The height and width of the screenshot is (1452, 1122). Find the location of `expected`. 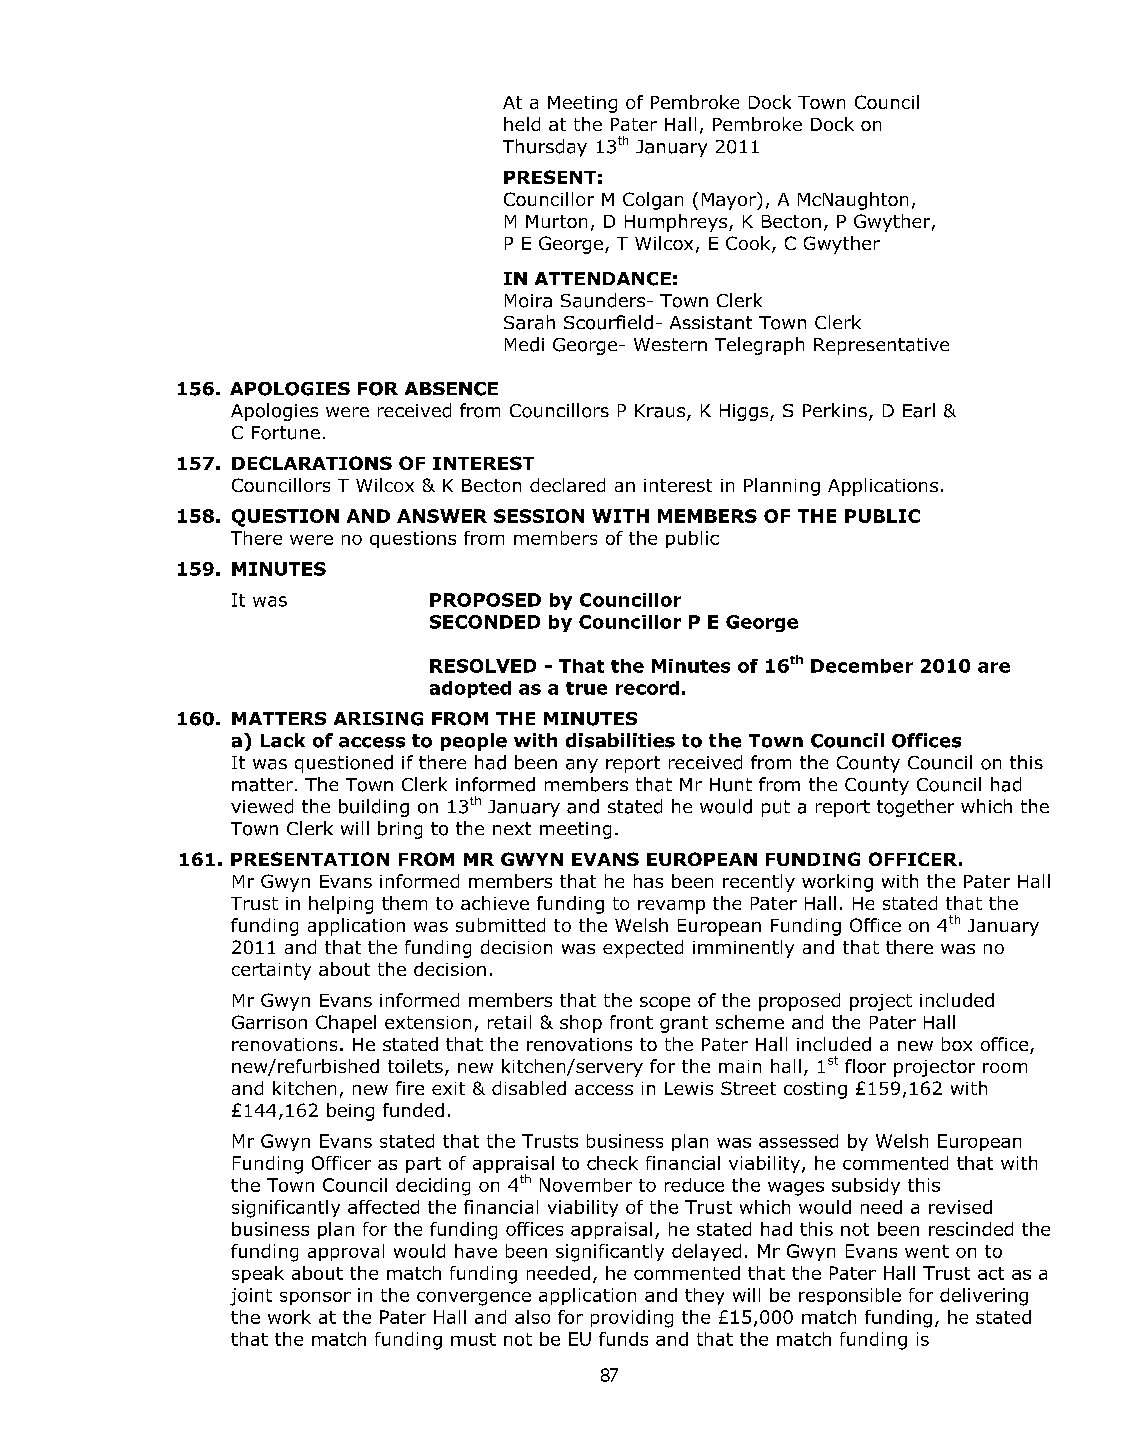

expected is located at coordinates (643, 949).
